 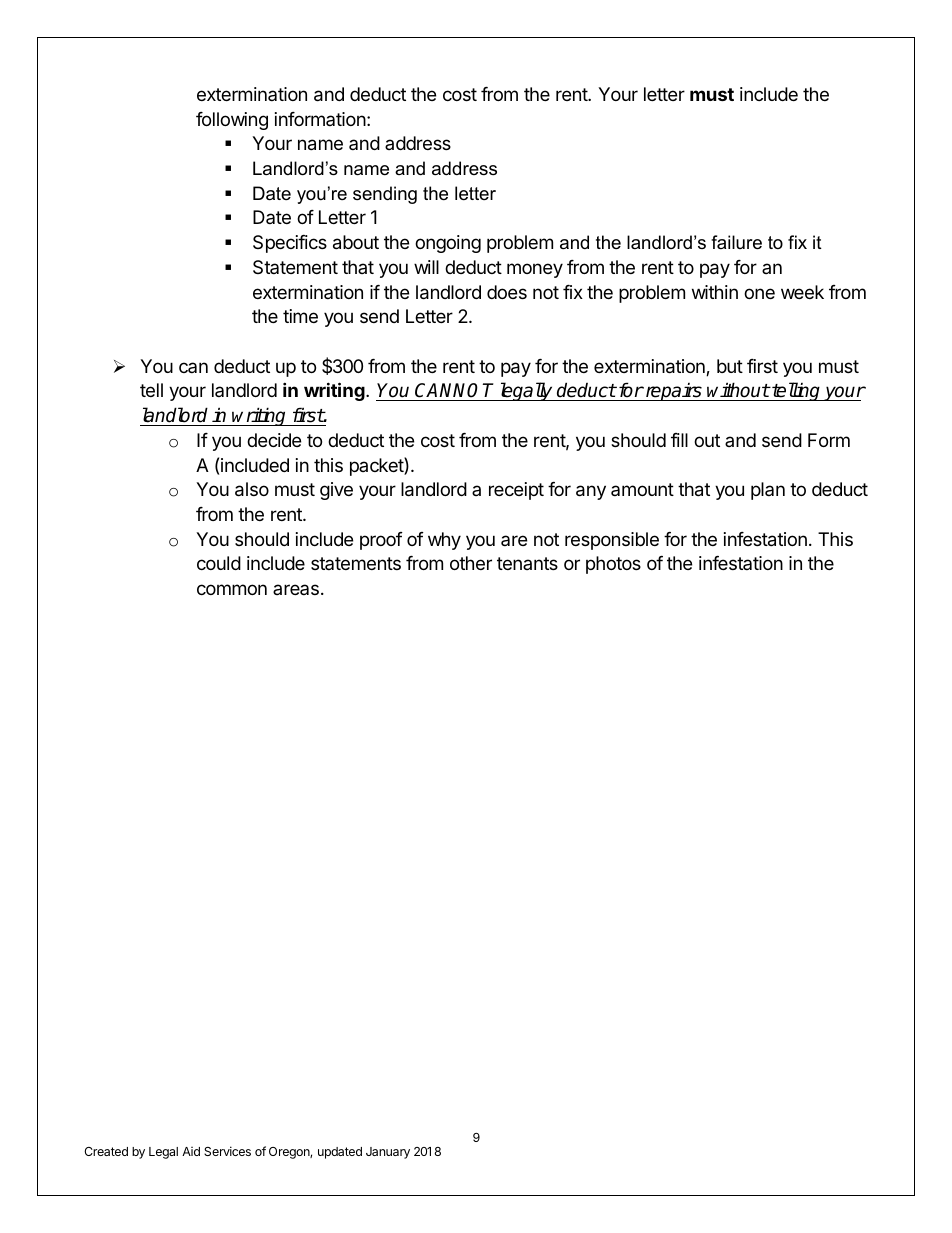 What do you see at coordinates (388, 1153) in the screenshot?
I see `January` at bounding box center [388, 1153].
